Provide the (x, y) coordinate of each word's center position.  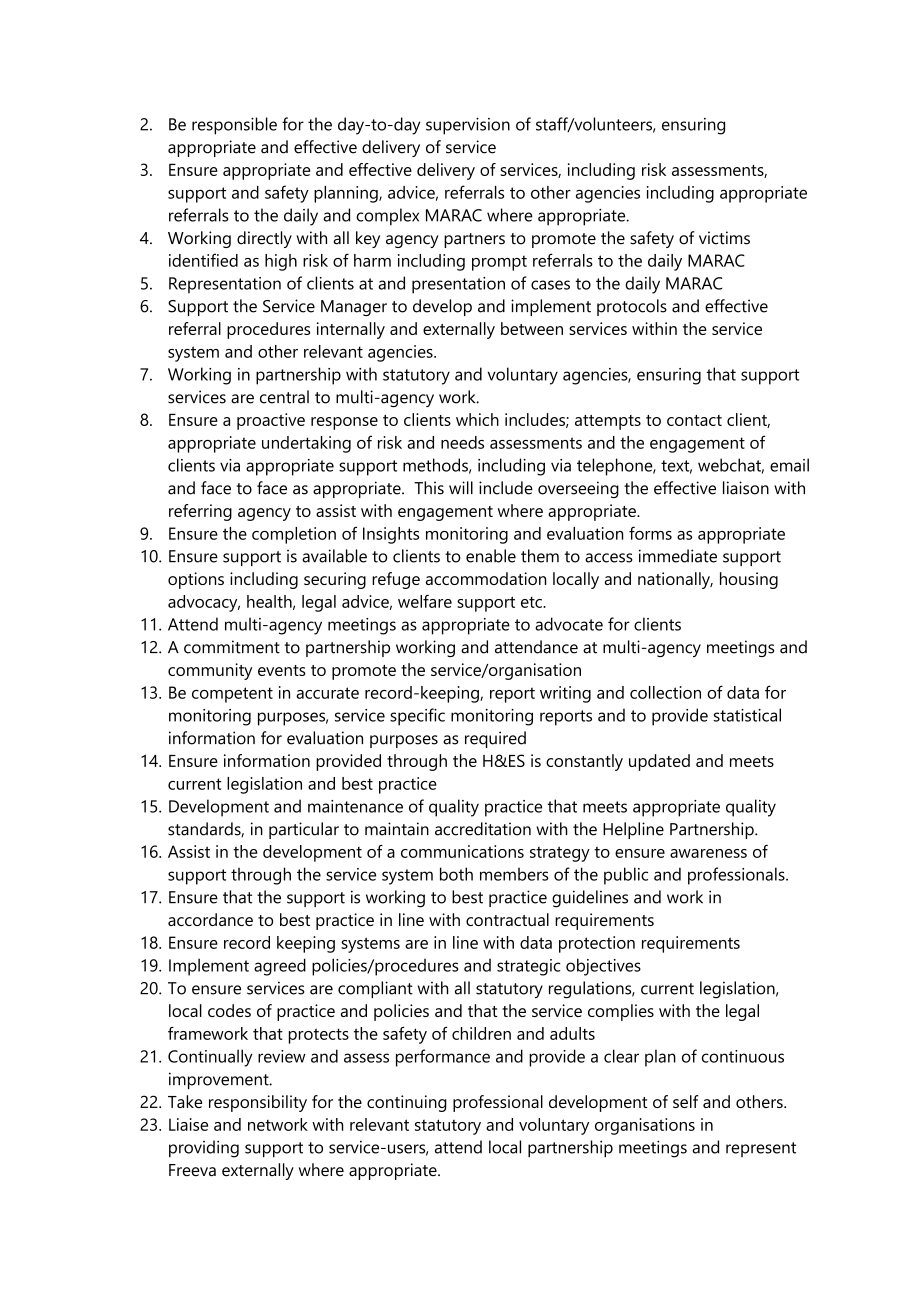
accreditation (483, 829)
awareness (708, 853)
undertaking (306, 444)
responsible (234, 126)
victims (724, 238)
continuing (407, 1103)
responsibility (258, 1103)
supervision (468, 126)
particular (304, 830)
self (686, 1101)
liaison (746, 488)
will (461, 487)
